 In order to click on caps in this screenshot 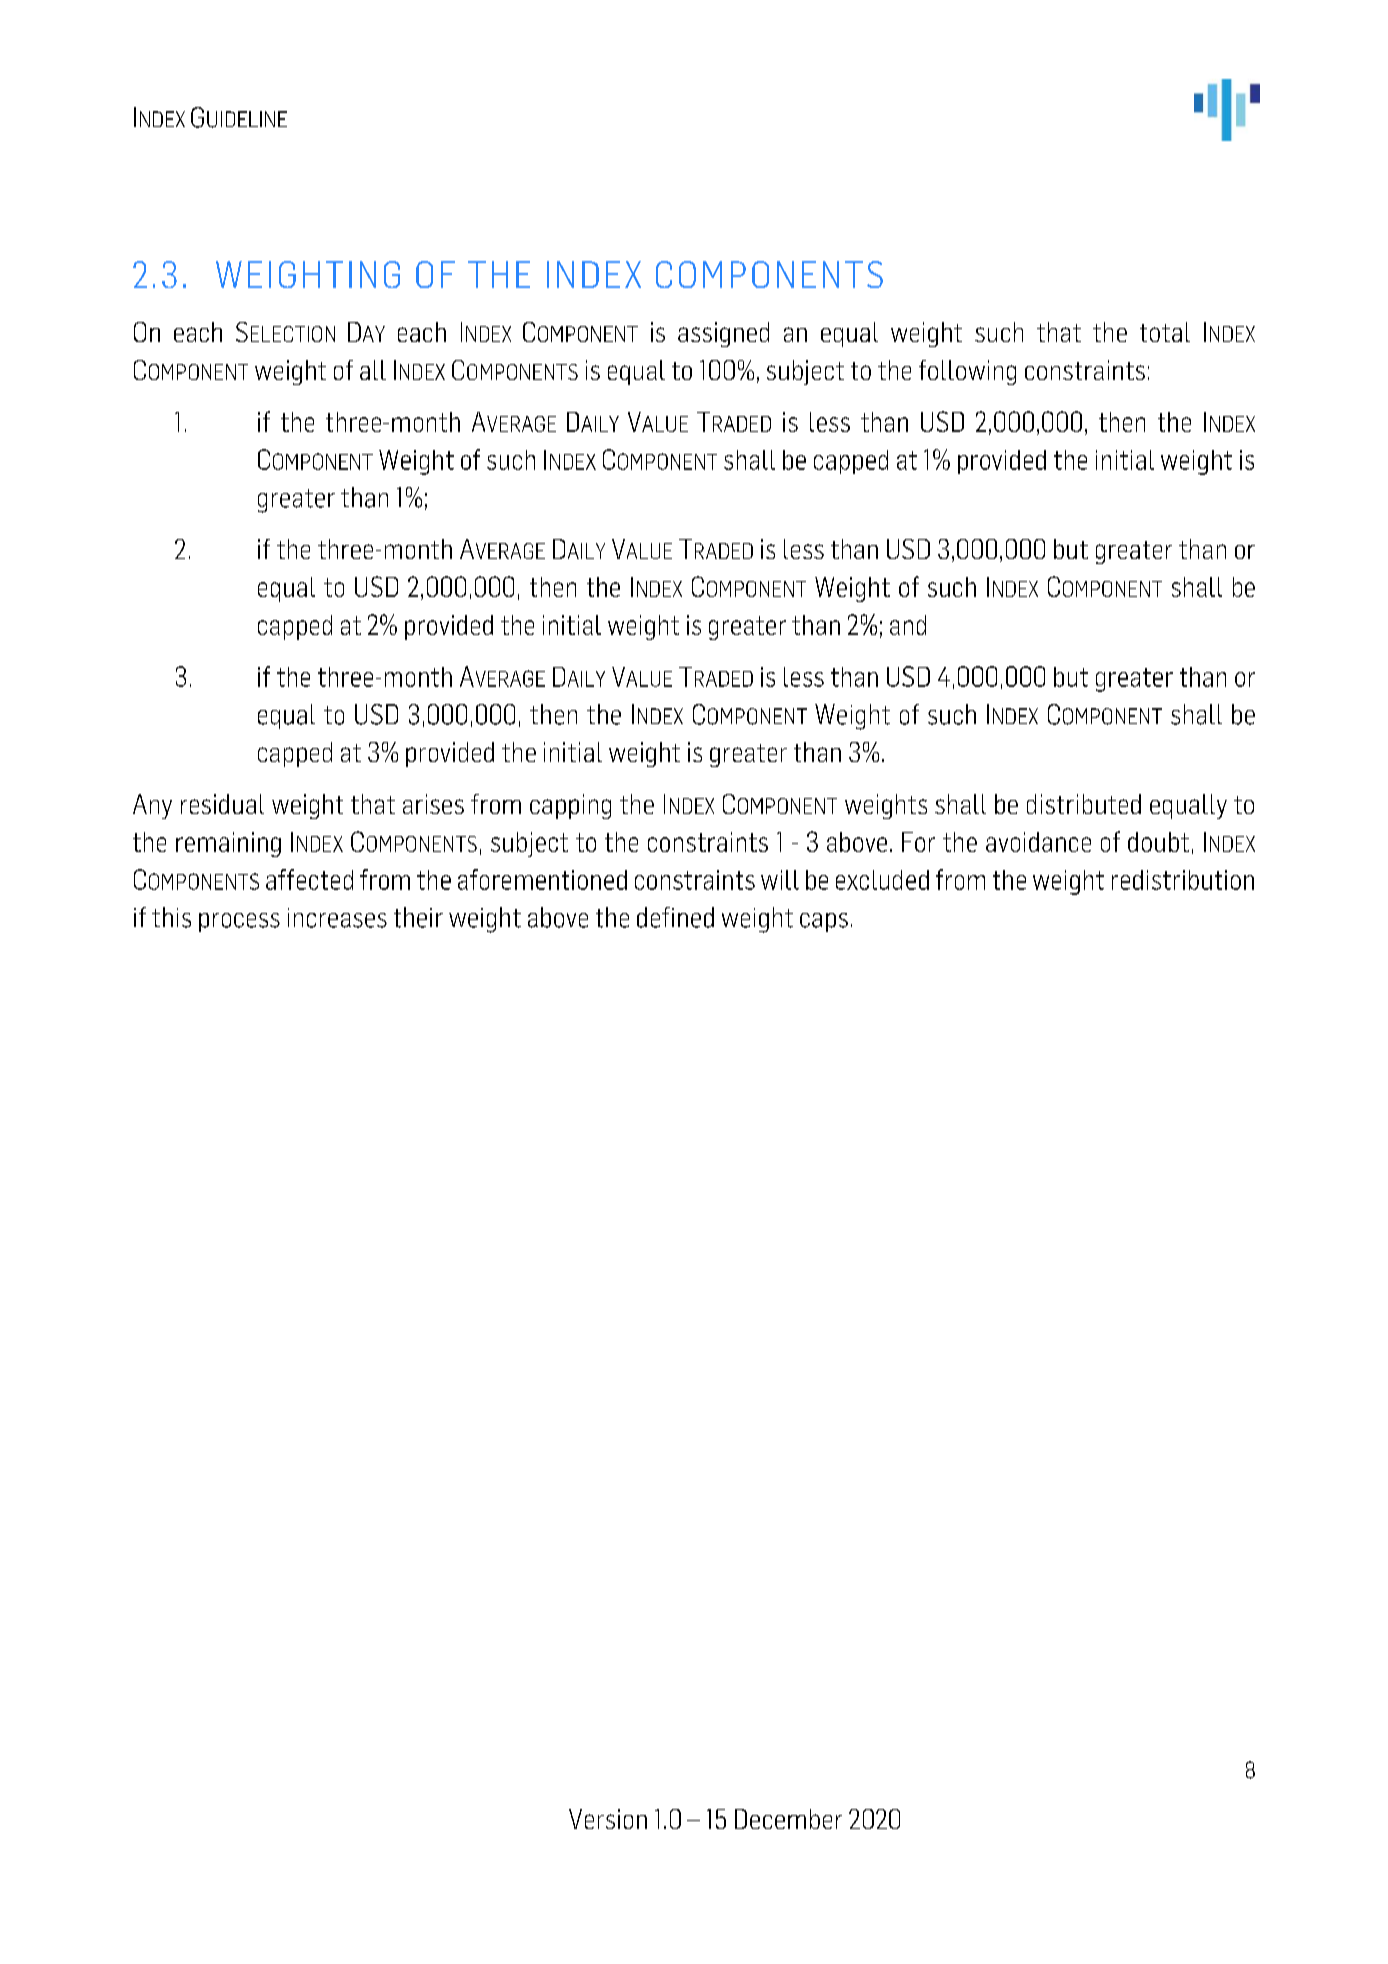, I will do `click(824, 922)`.
